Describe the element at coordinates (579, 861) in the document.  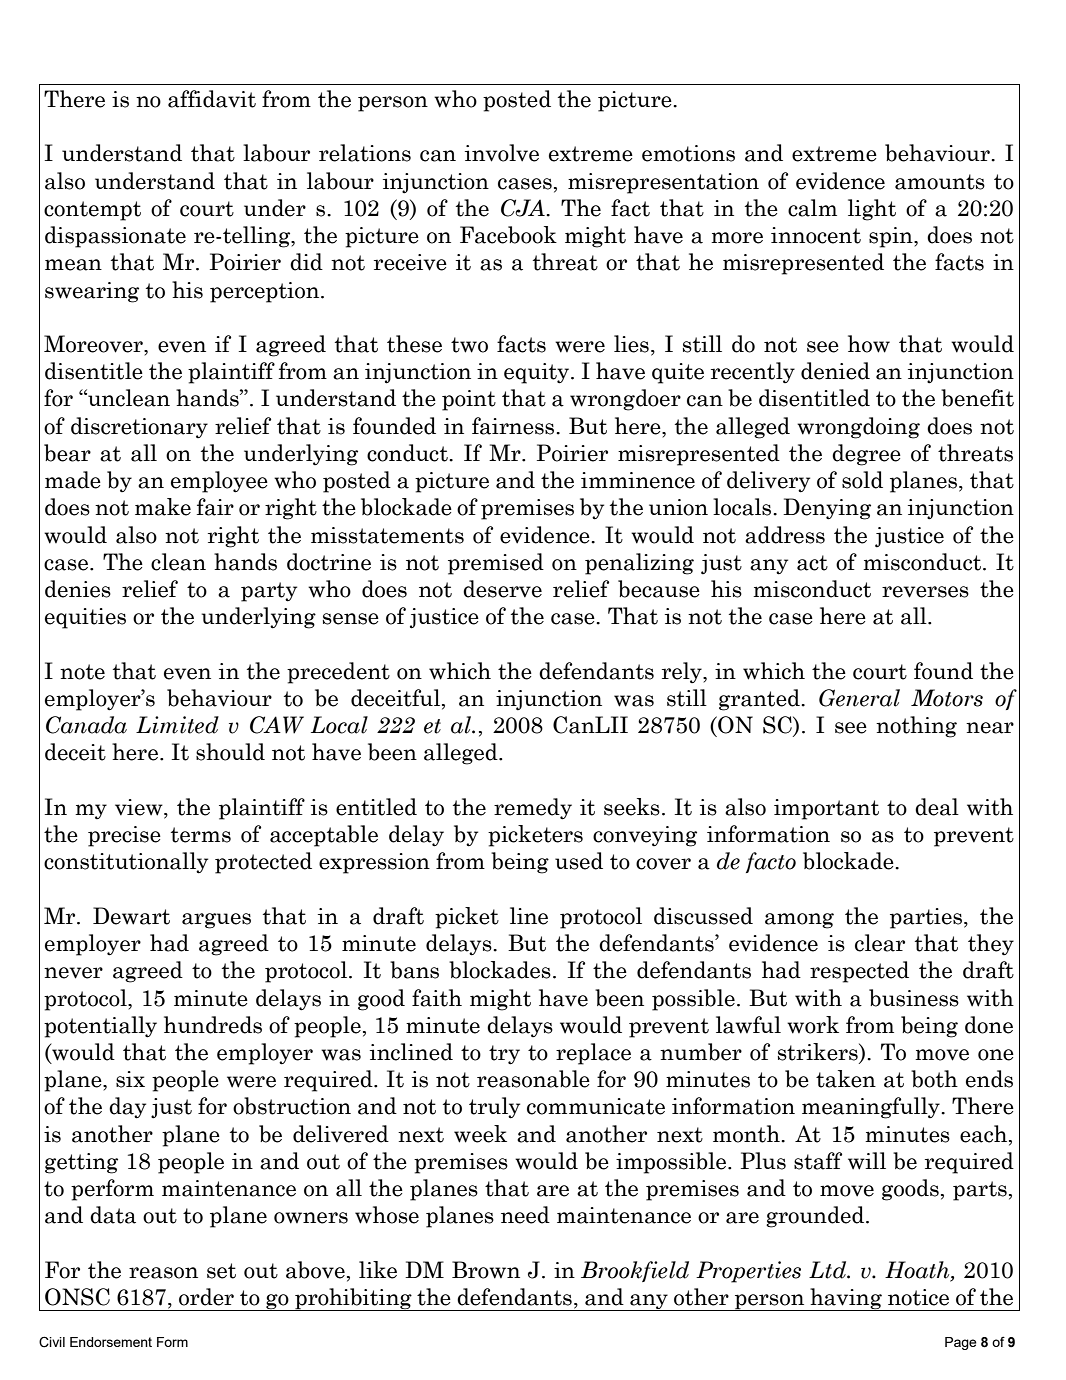
I see `used` at that location.
